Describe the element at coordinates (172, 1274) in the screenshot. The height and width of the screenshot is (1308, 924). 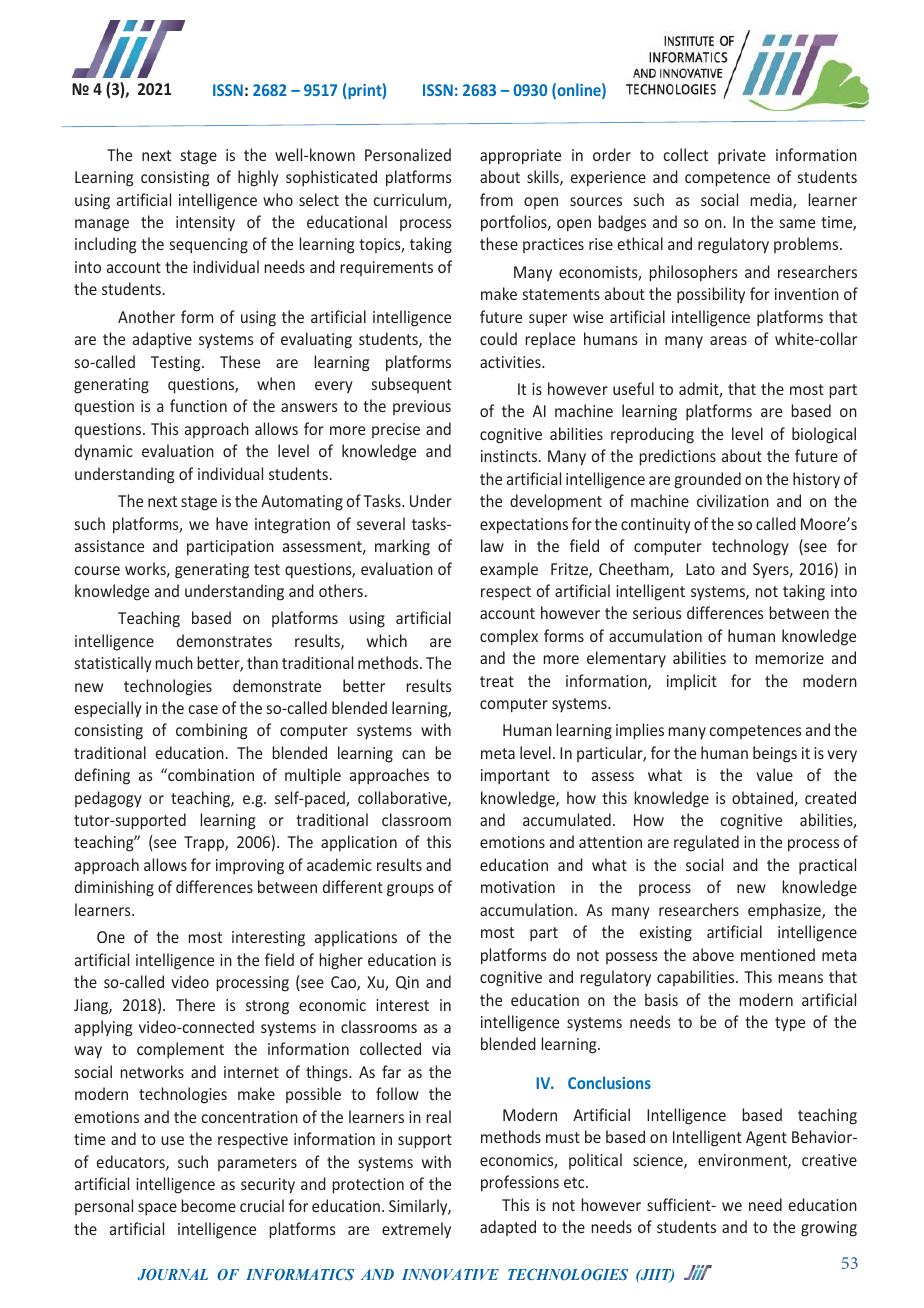
I see `JOURNAL` at that location.
